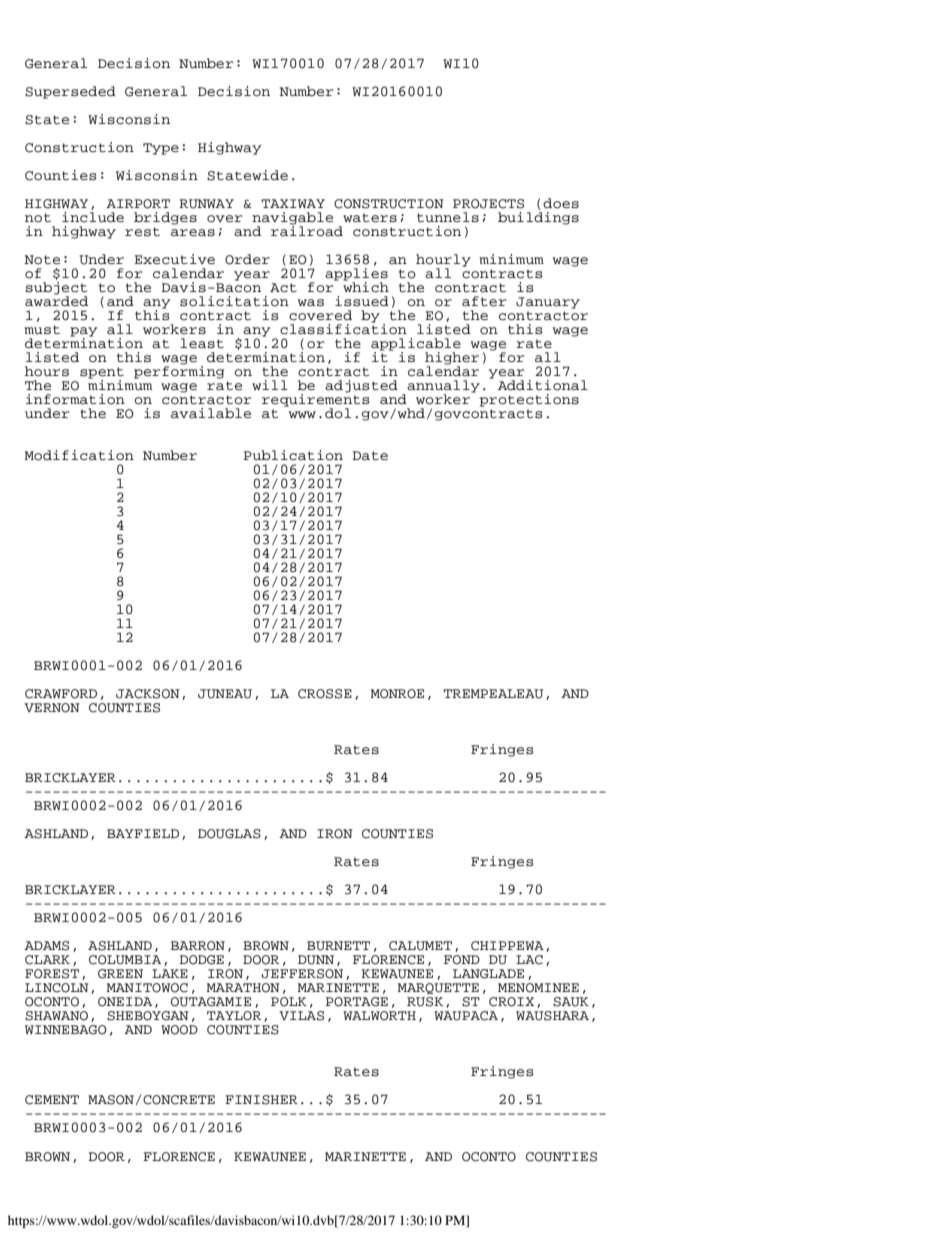 The height and width of the image is (1233, 952). Describe the element at coordinates (61, 694) in the image. I see `CRAWFORD` at that location.
